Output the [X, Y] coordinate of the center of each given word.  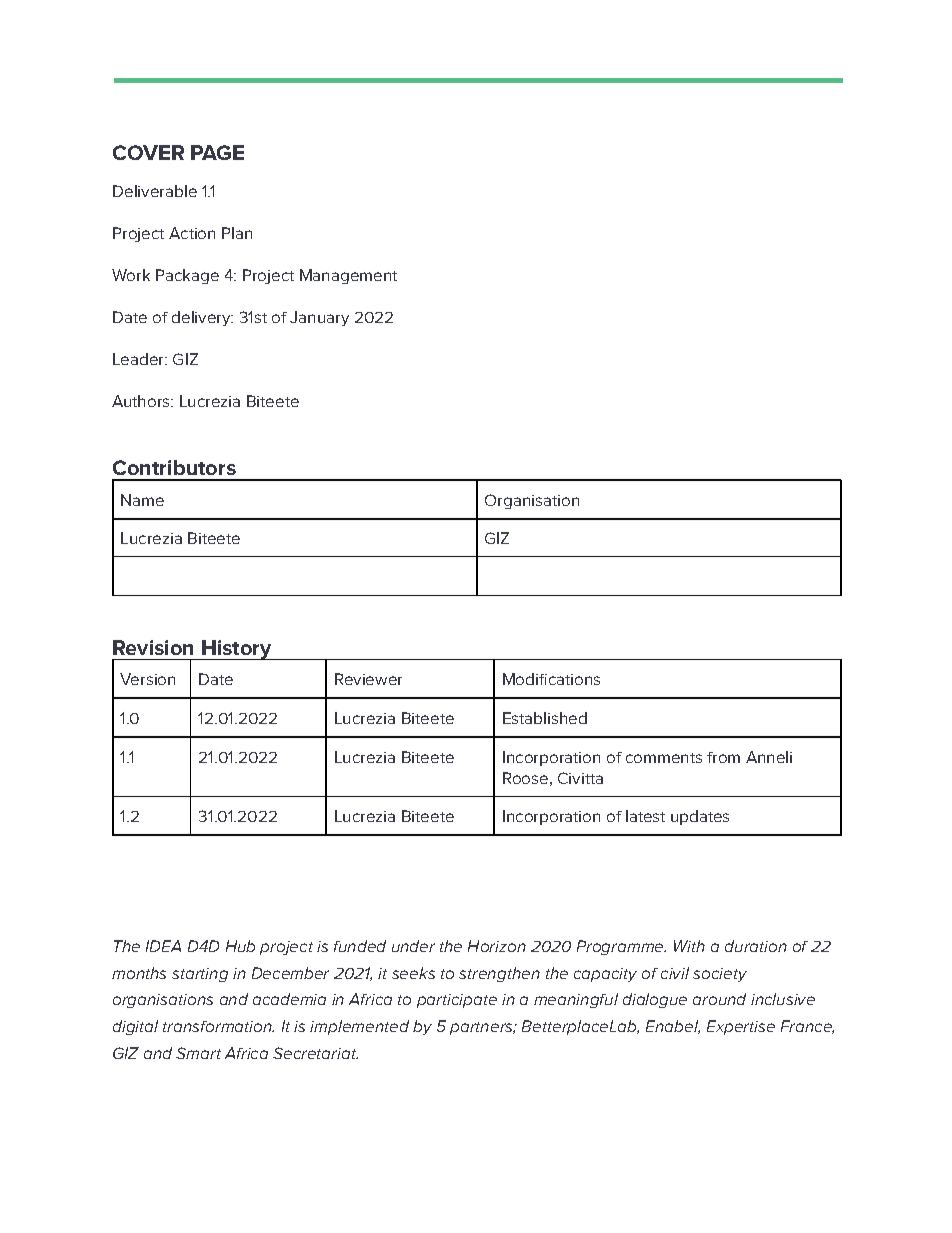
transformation [218, 1026]
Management [348, 276]
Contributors [174, 467]
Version [147, 679]
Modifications [551, 679]
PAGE [217, 152]
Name [142, 500]
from [723, 757]
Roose [525, 778]
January [319, 318]
